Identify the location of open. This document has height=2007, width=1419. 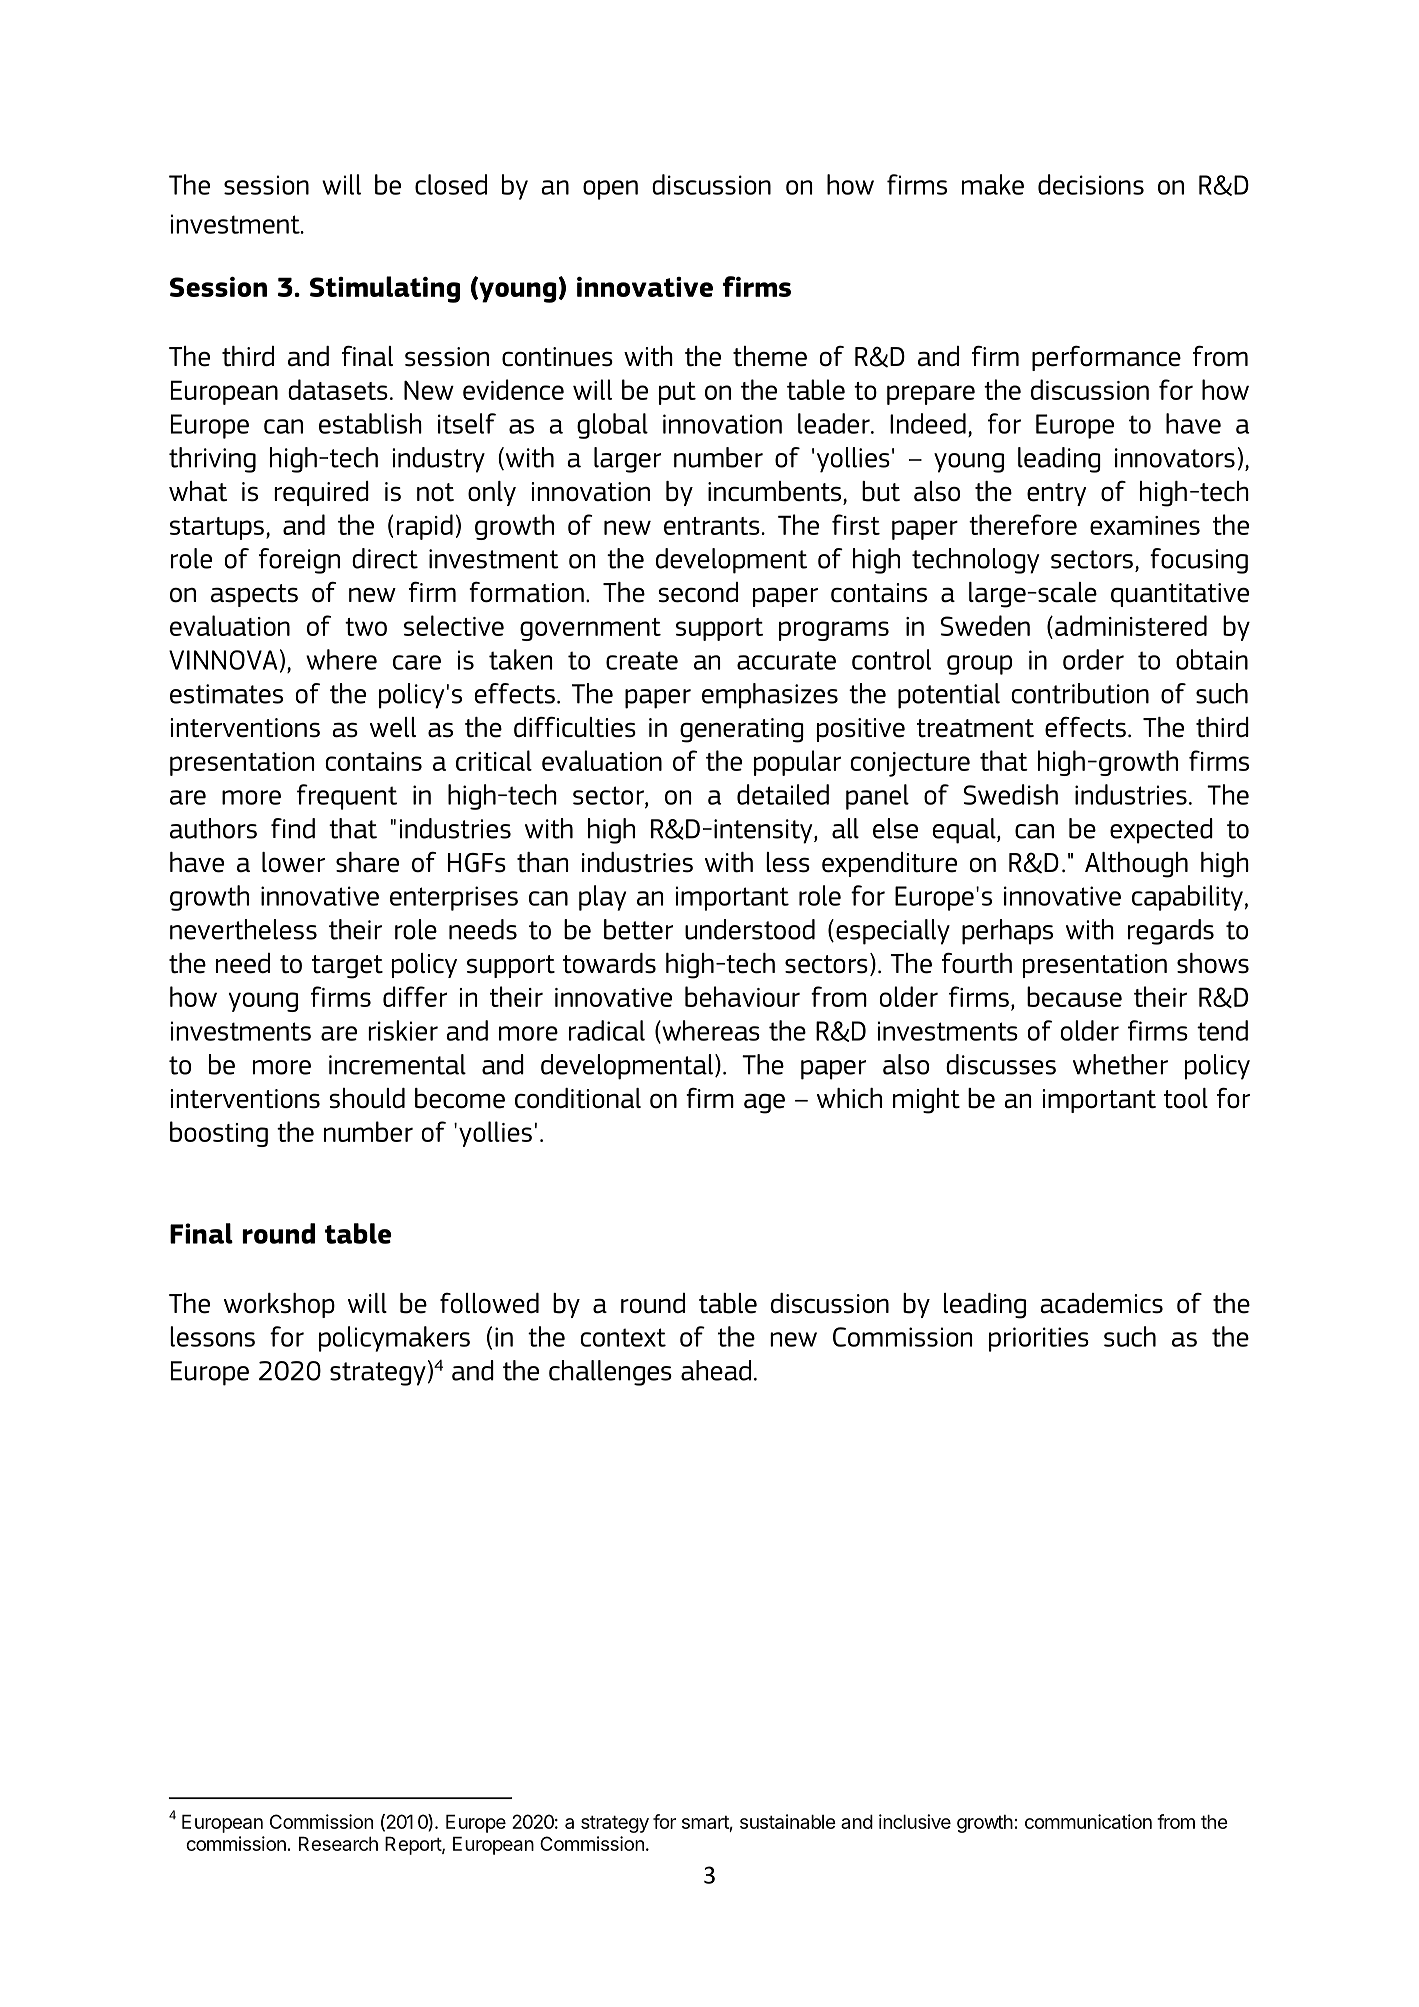
(610, 190).
